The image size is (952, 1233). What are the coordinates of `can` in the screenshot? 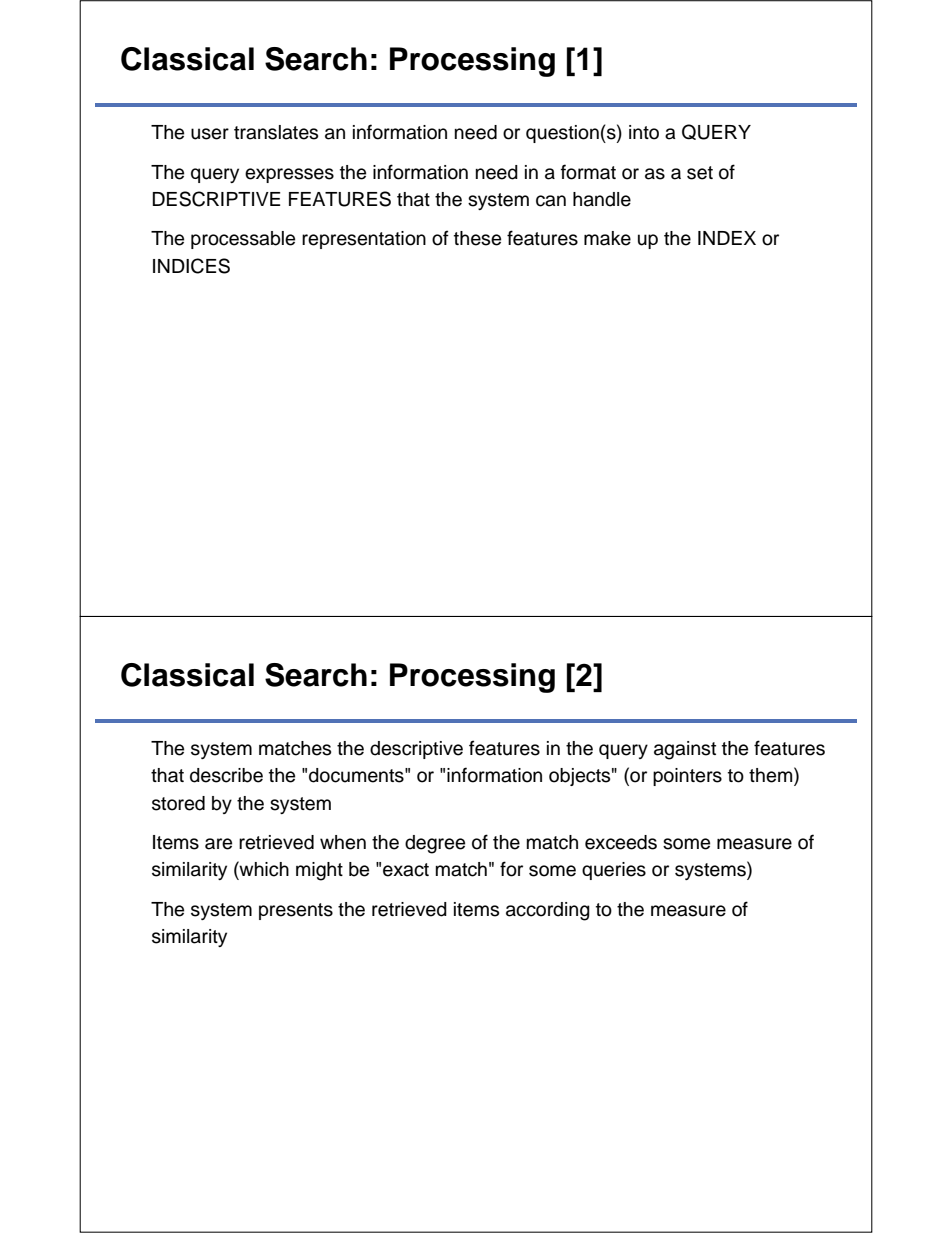 It's located at (551, 201).
